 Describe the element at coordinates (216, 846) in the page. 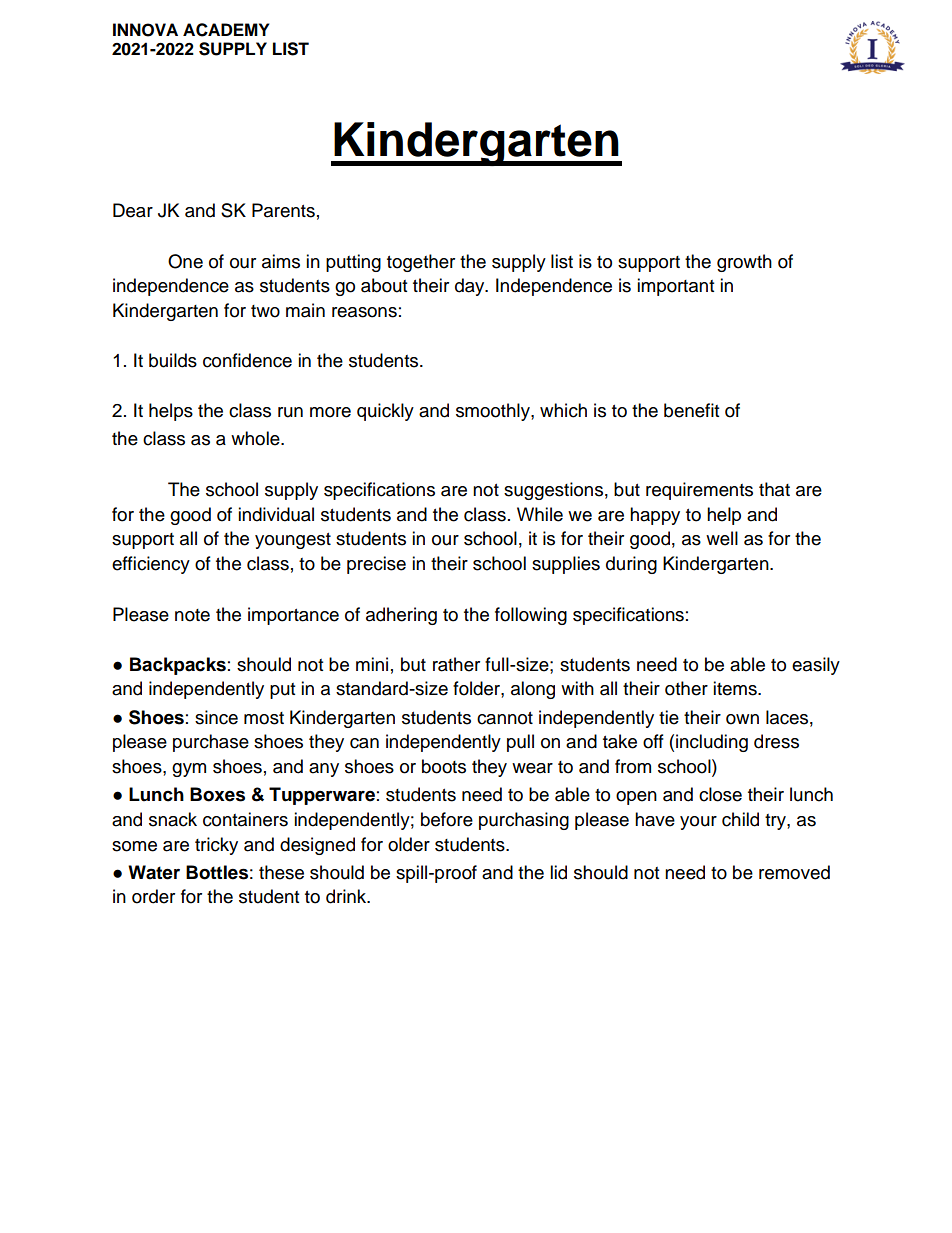

I see `tricky` at that location.
